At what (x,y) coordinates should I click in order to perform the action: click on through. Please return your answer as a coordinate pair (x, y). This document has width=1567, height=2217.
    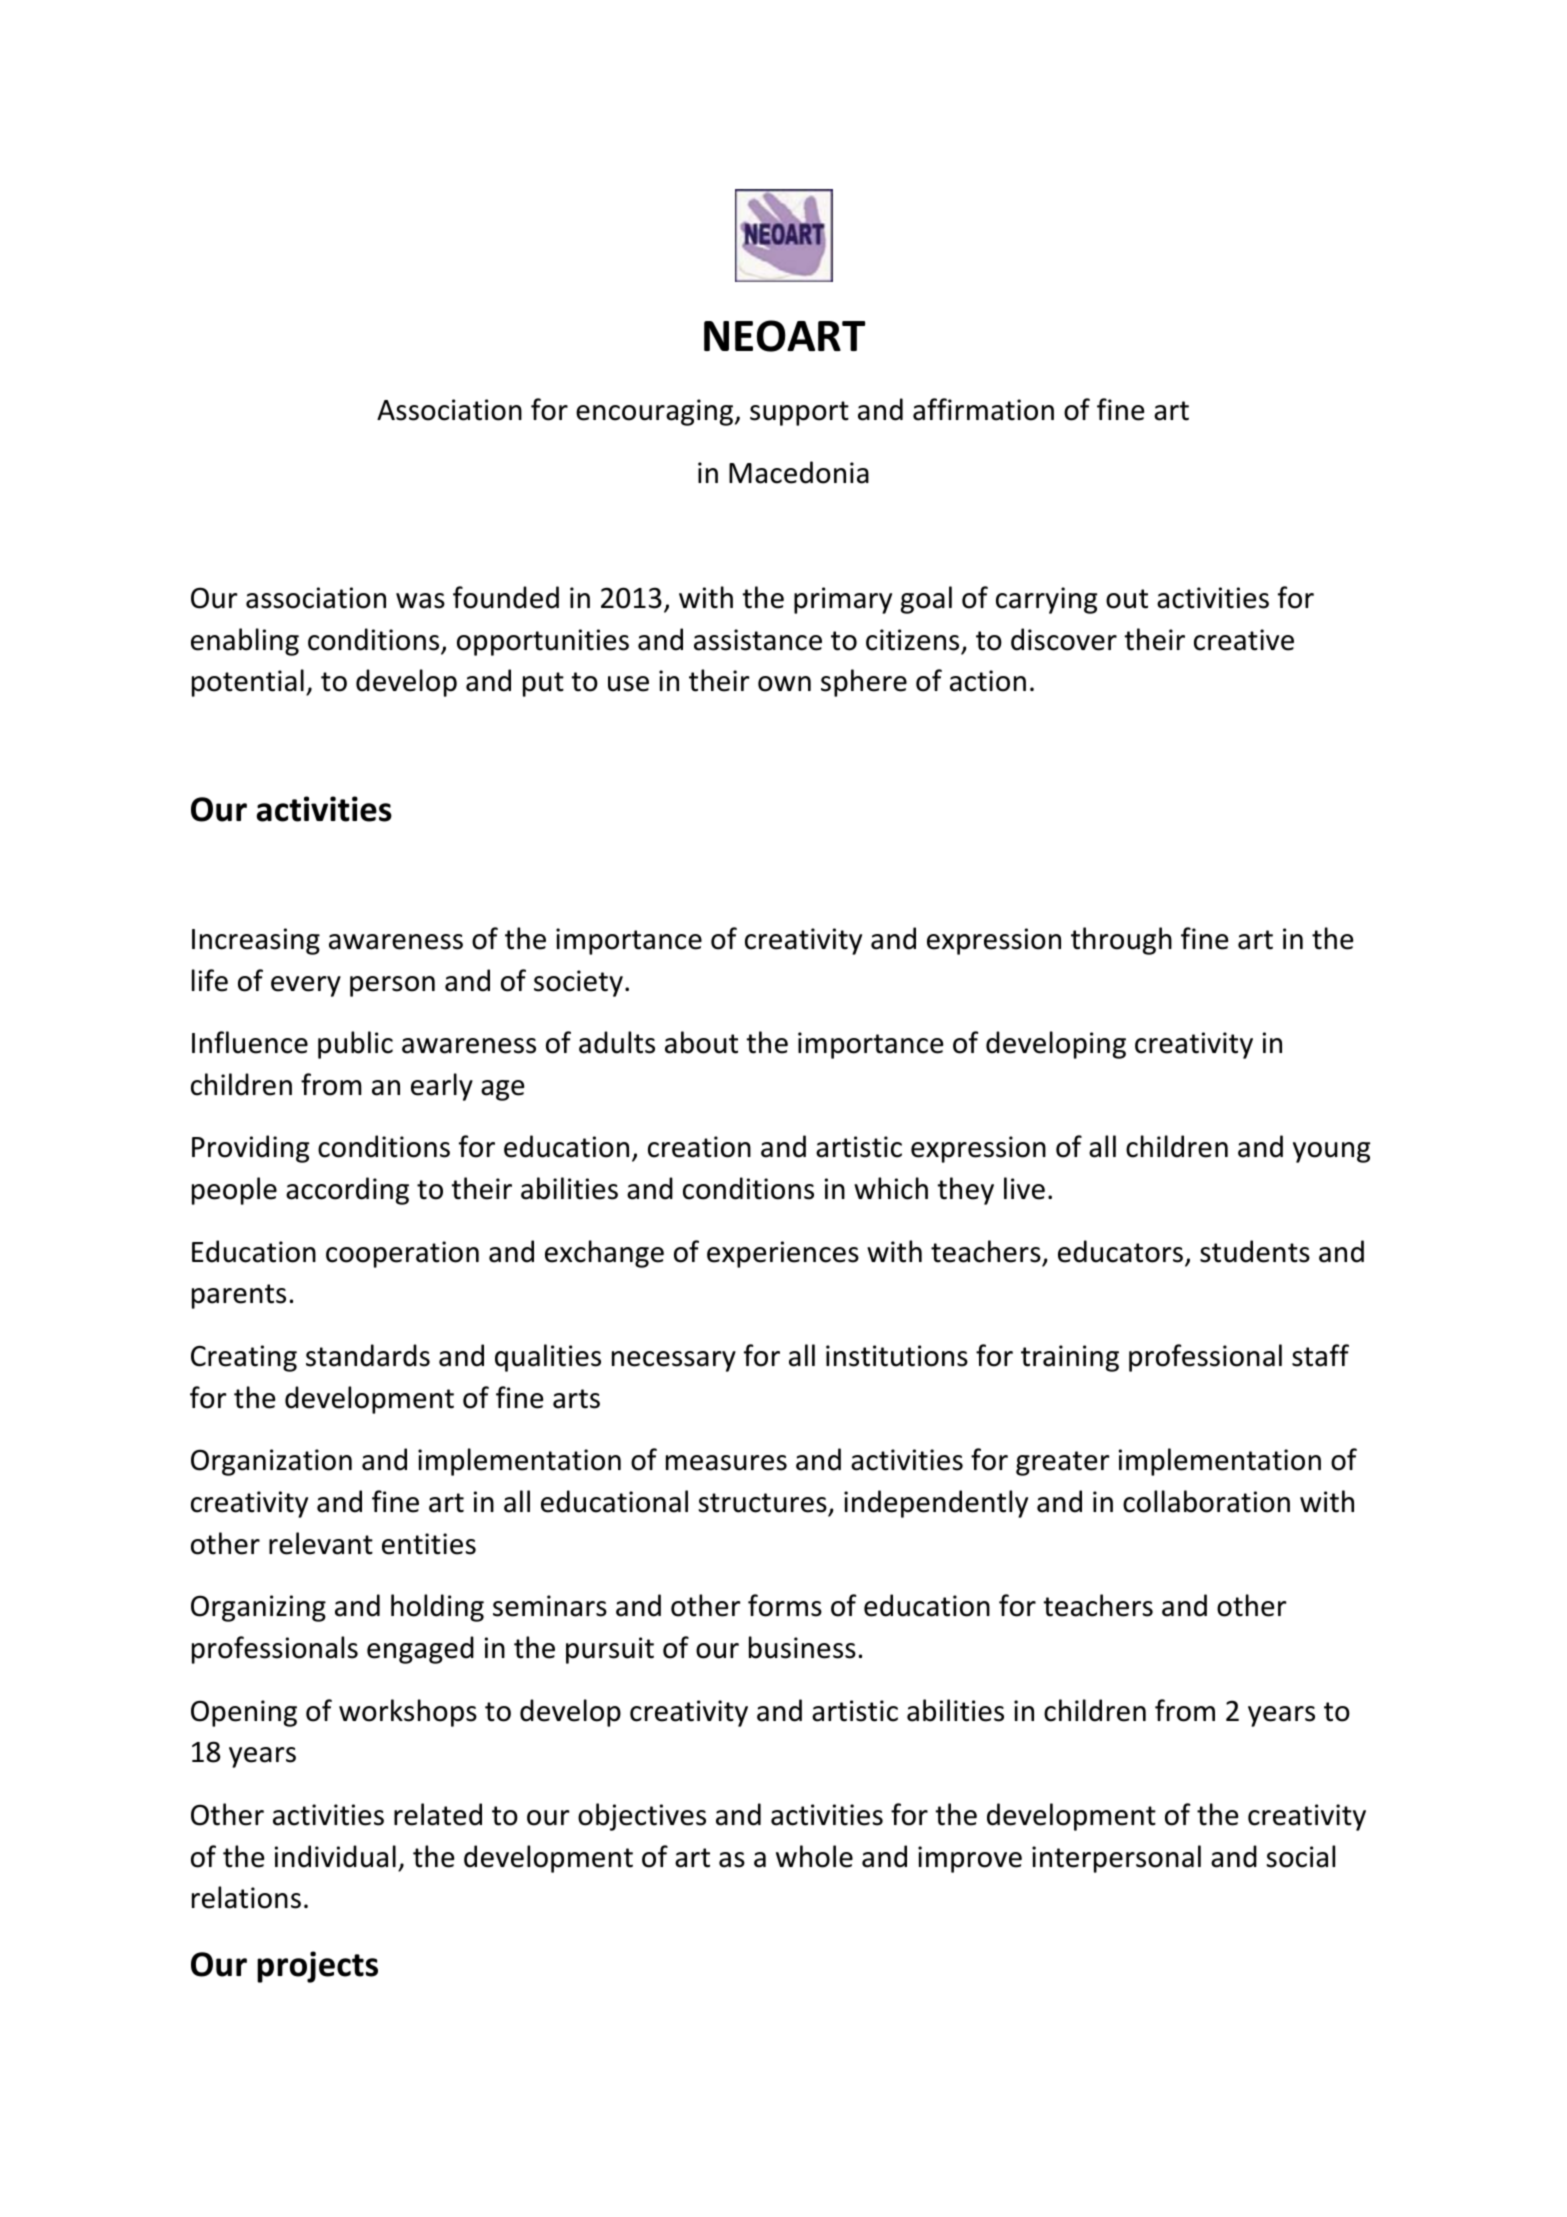
    Looking at the image, I should click on (1121, 941).
